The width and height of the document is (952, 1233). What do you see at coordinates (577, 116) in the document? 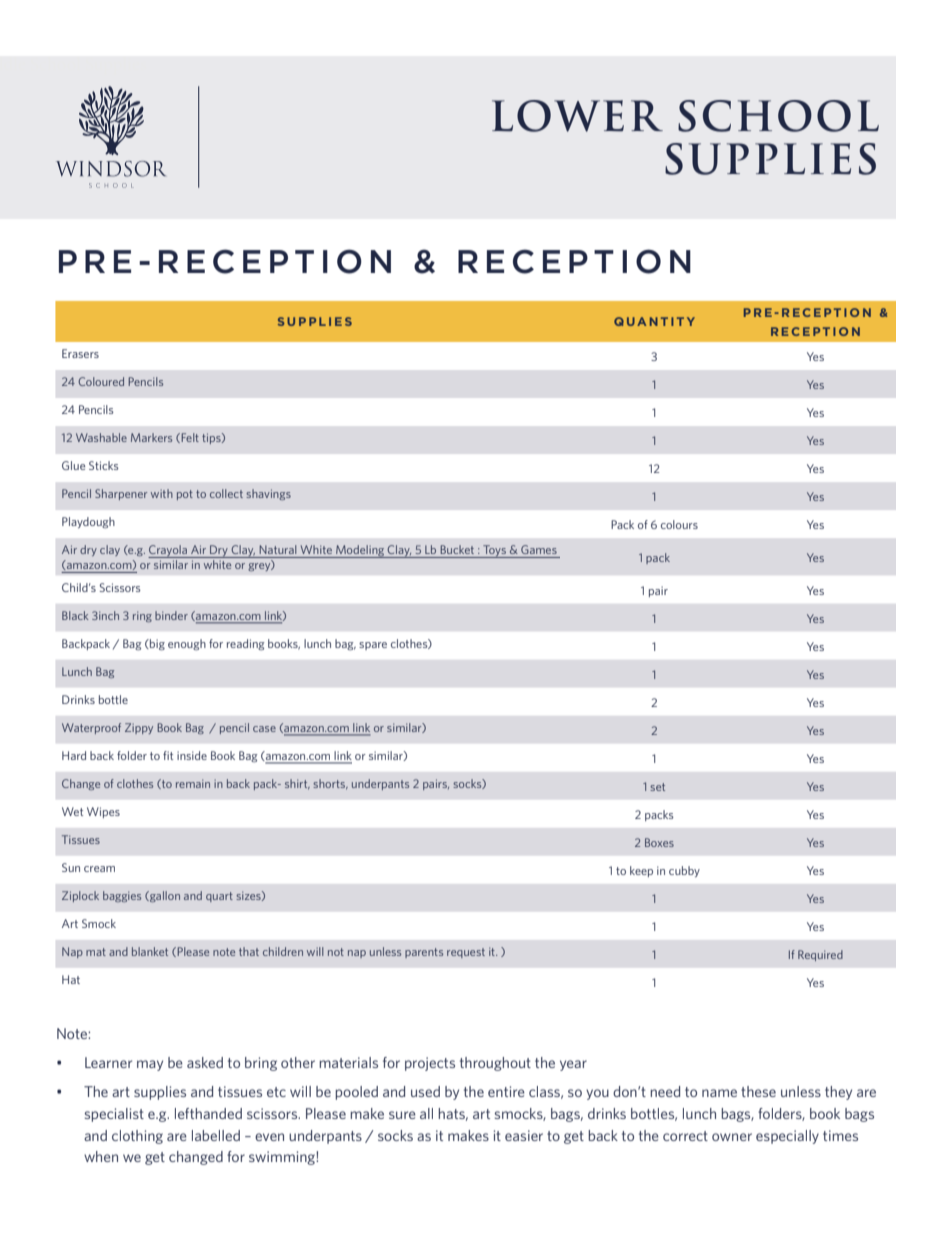
I see `LOWER` at bounding box center [577, 116].
